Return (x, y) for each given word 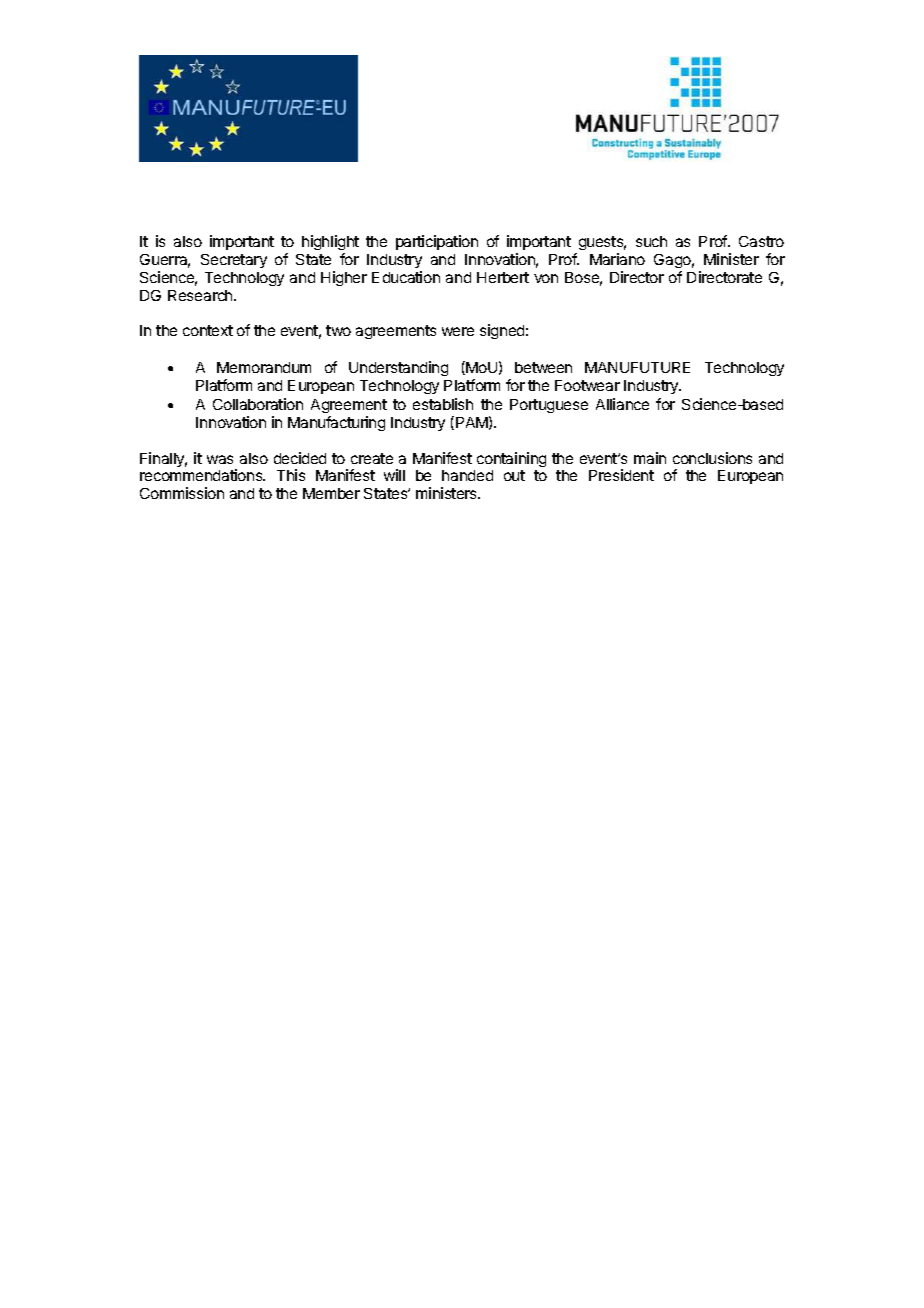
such (651, 241)
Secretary (234, 261)
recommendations (202, 475)
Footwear (587, 385)
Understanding (398, 368)
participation (437, 242)
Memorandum (264, 367)
